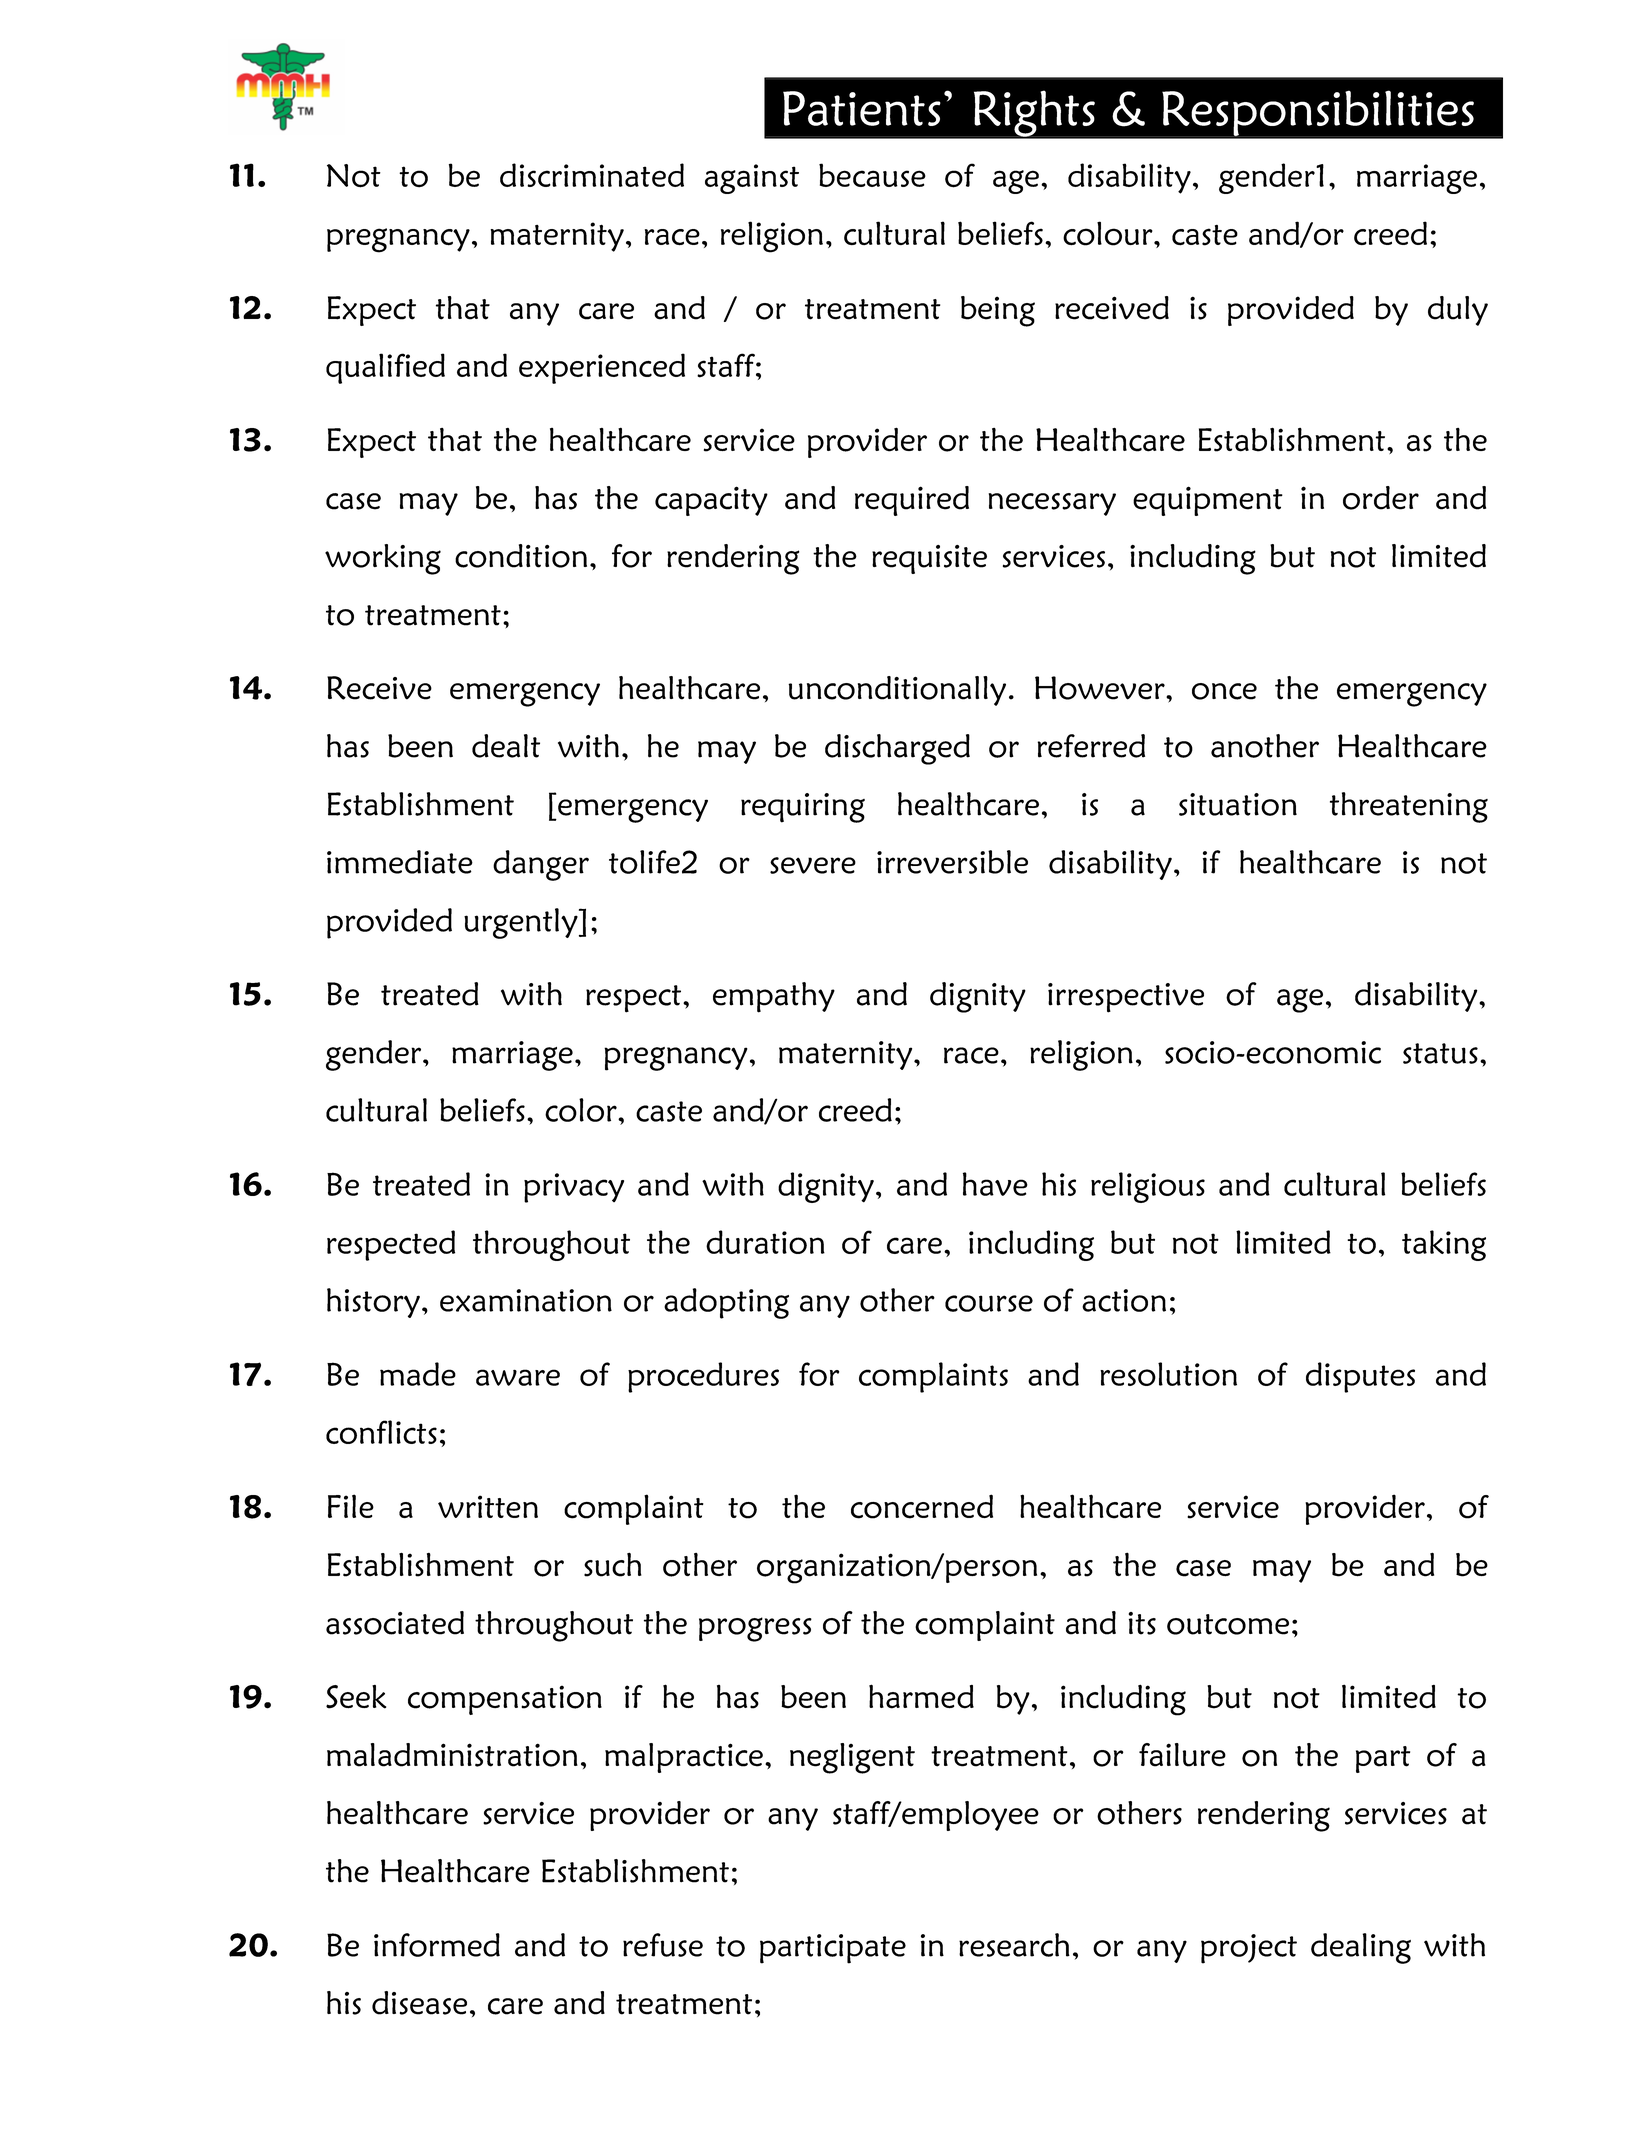  Describe the element at coordinates (1458, 311) in the image. I see `duly` at that location.
